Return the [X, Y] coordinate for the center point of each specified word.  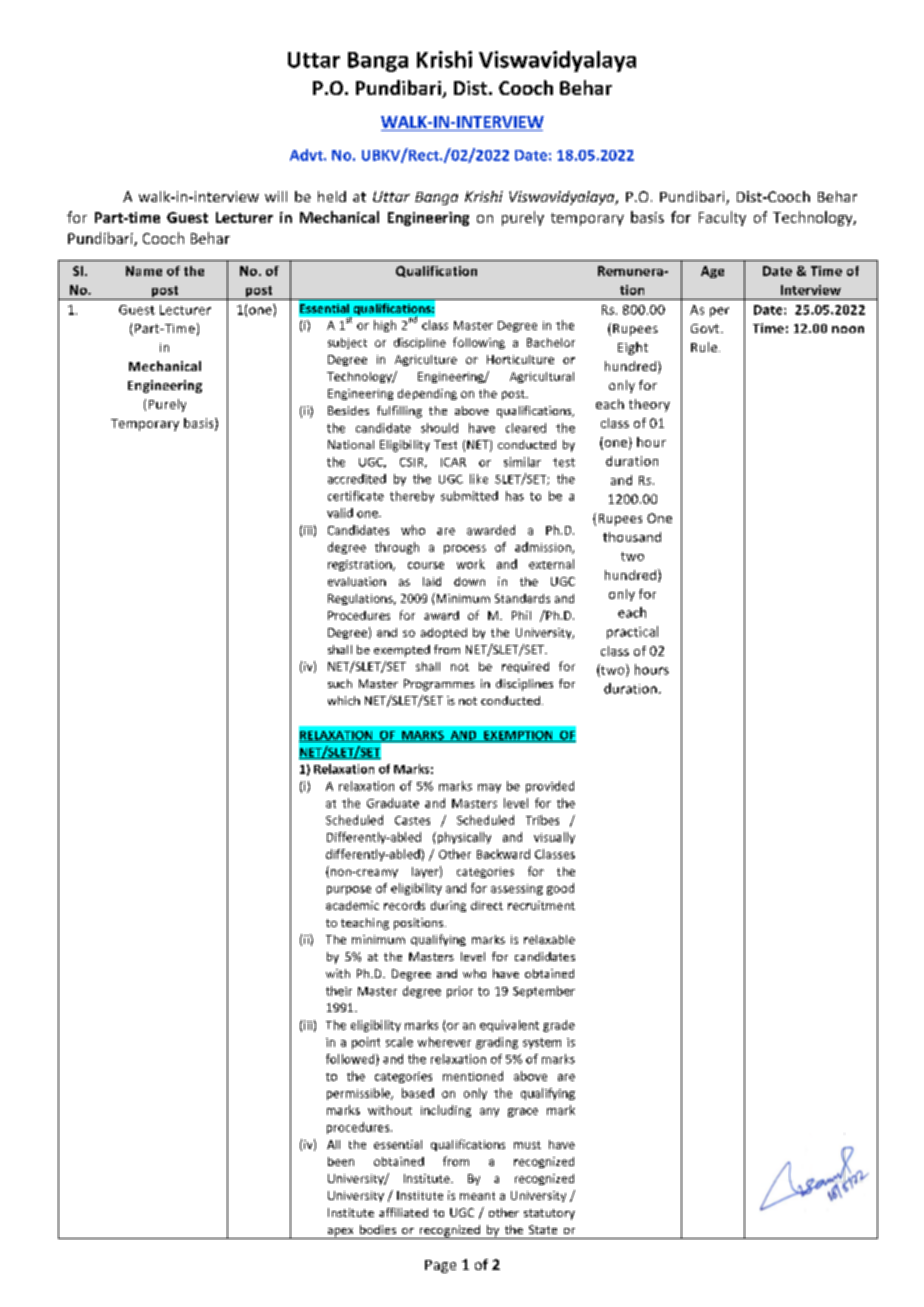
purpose [349, 890]
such [340, 683]
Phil [521, 615]
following [479, 343]
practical [632, 632]
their [339, 991]
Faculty [722, 218]
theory [649, 405]
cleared [526, 428]
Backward [503, 854]
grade [559, 1026]
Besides [348, 410]
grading [497, 1043]
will [276, 196]
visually [554, 838]
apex [340, 1233]
